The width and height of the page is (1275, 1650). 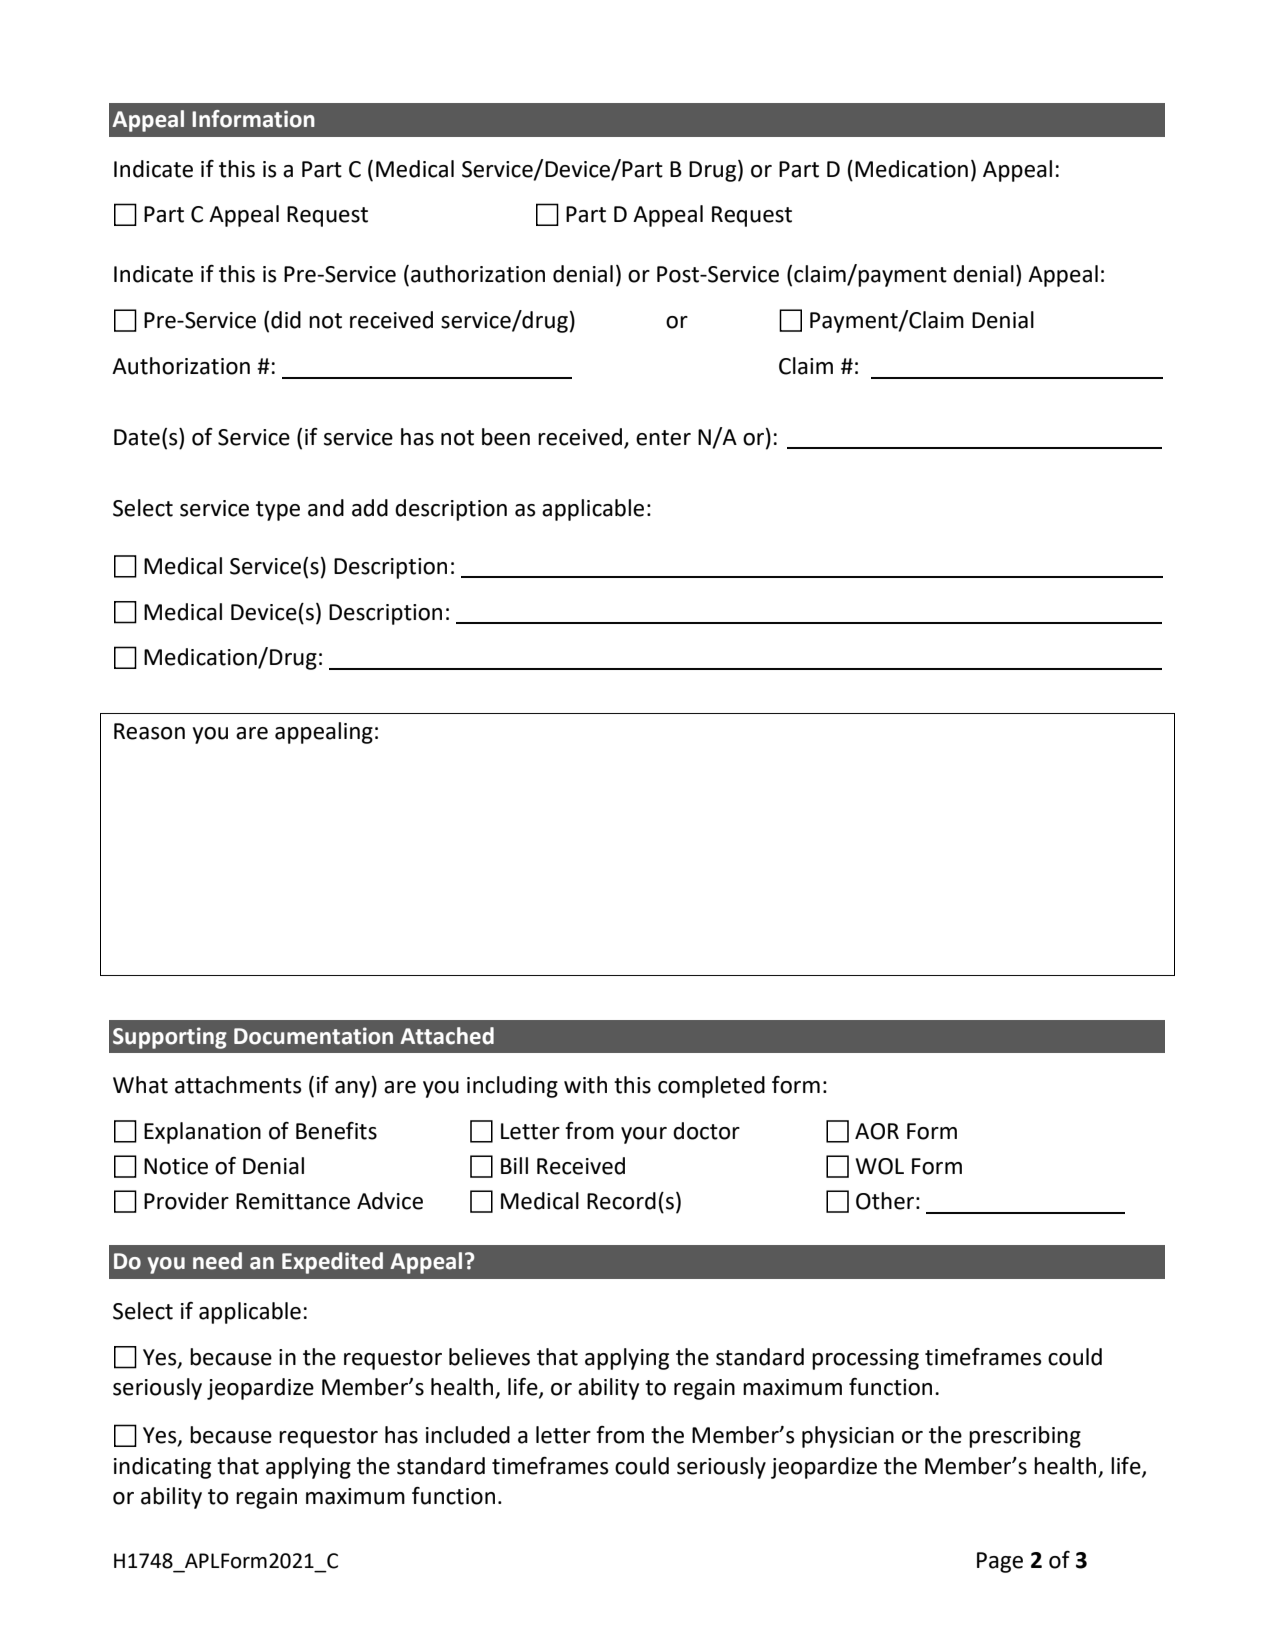 What do you see at coordinates (879, 1166) in the page?
I see `WOL` at bounding box center [879, 1166].
